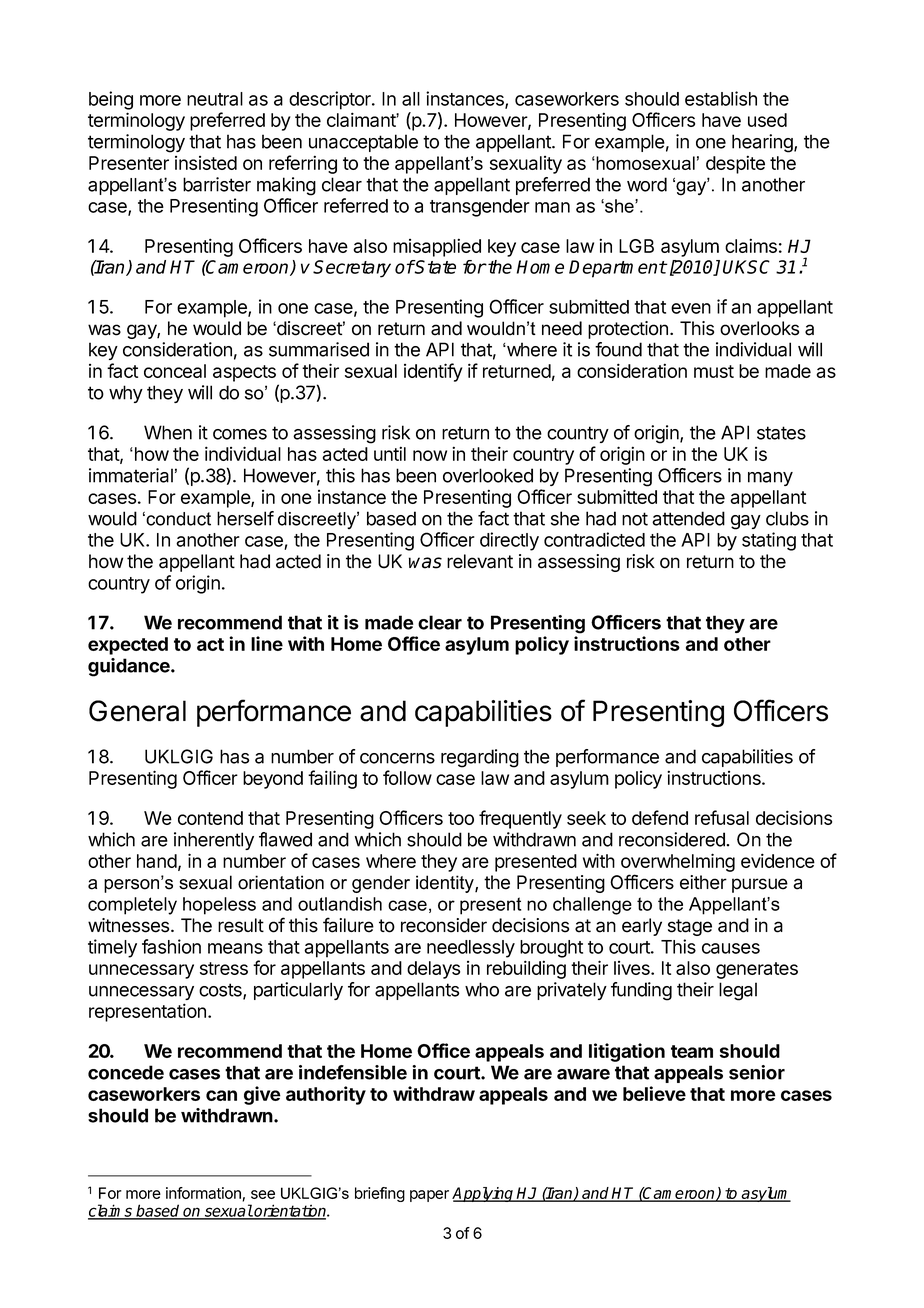 This screenshot has height=1308, width=924. I want to click on unacceptable, so click(363, 143).
